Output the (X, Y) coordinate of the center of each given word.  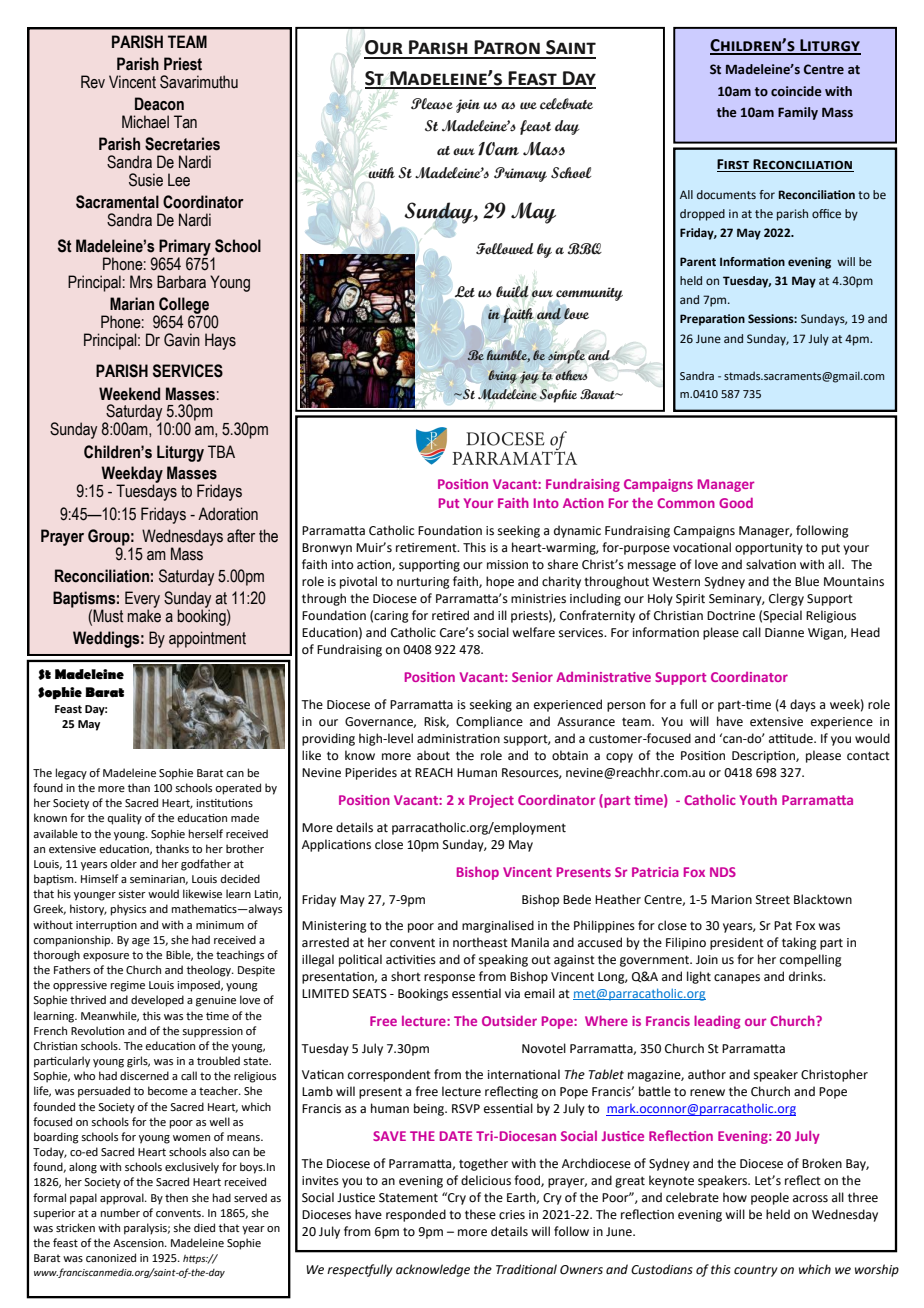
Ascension (139, 1243)
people (770, 1198)
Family (798, 113)
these (480, 1214)
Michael (145, 122)
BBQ (585, 249)
